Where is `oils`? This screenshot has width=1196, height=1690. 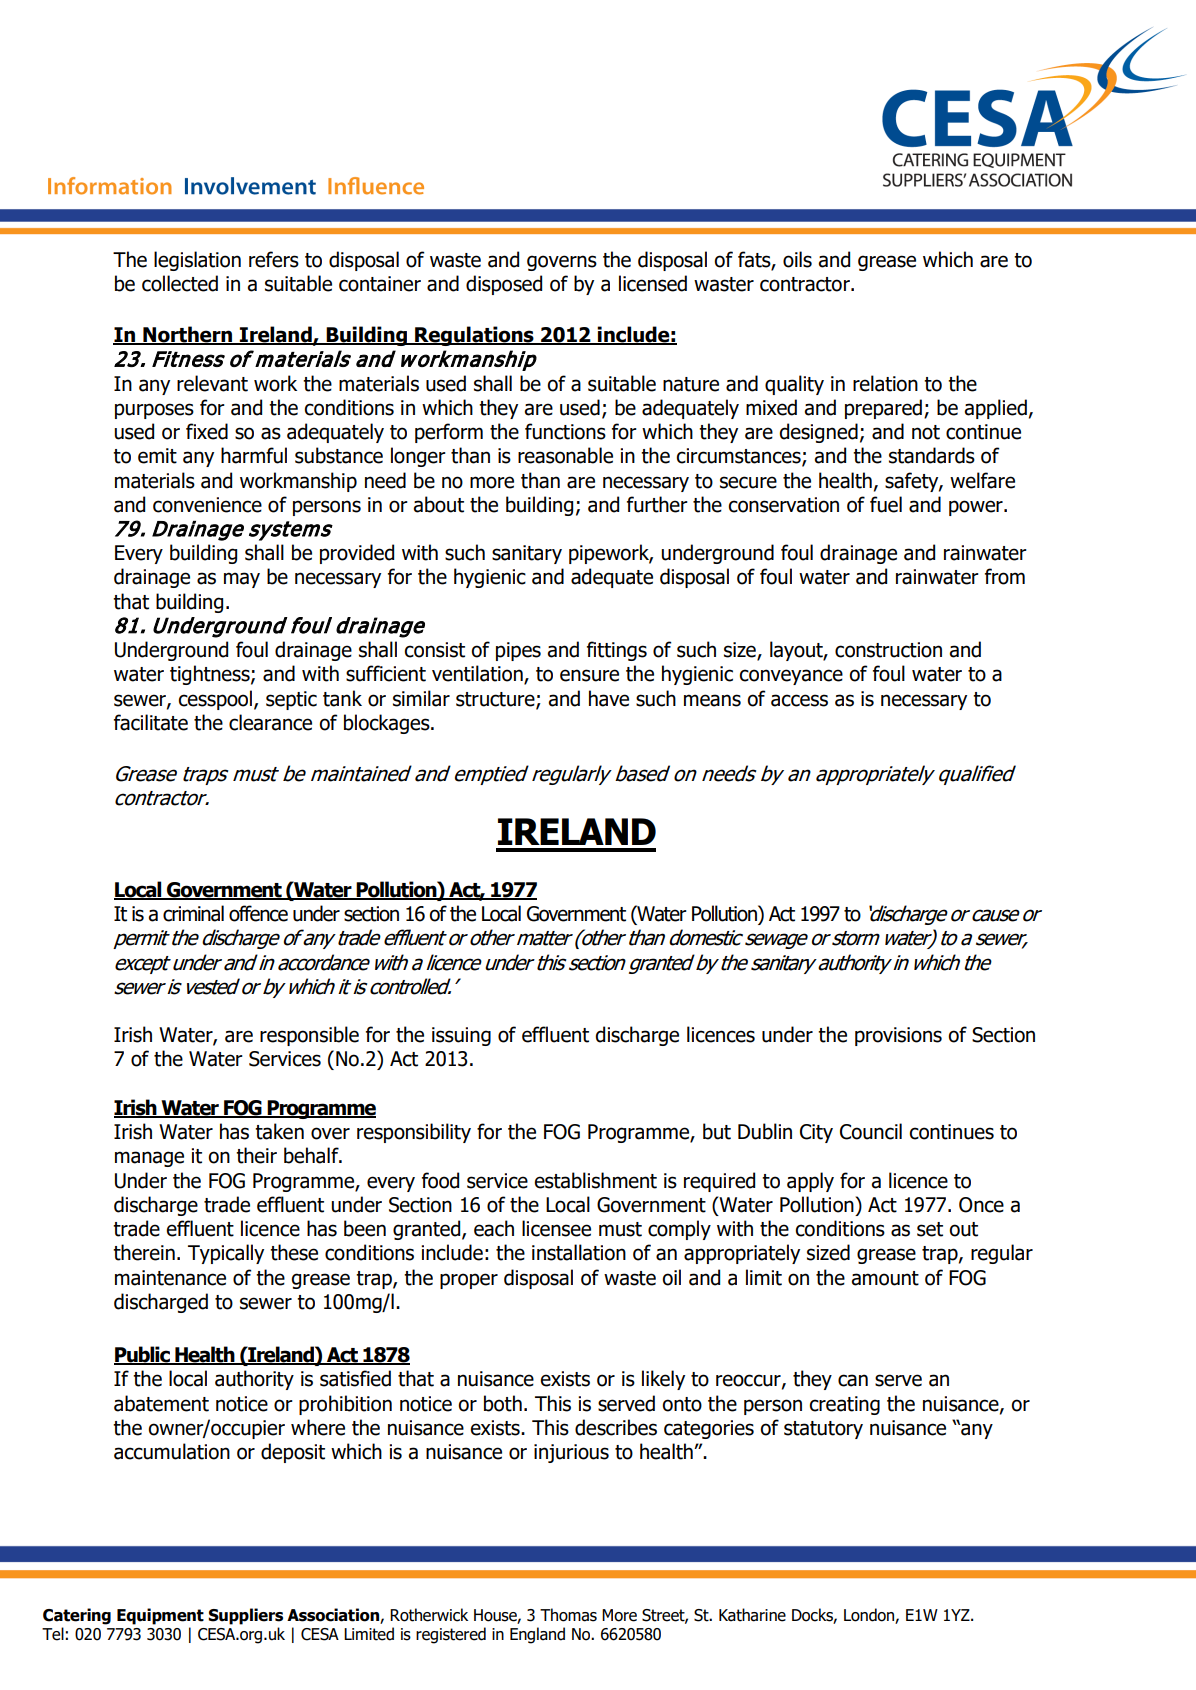
oils is located at coordinates (797, 259).
